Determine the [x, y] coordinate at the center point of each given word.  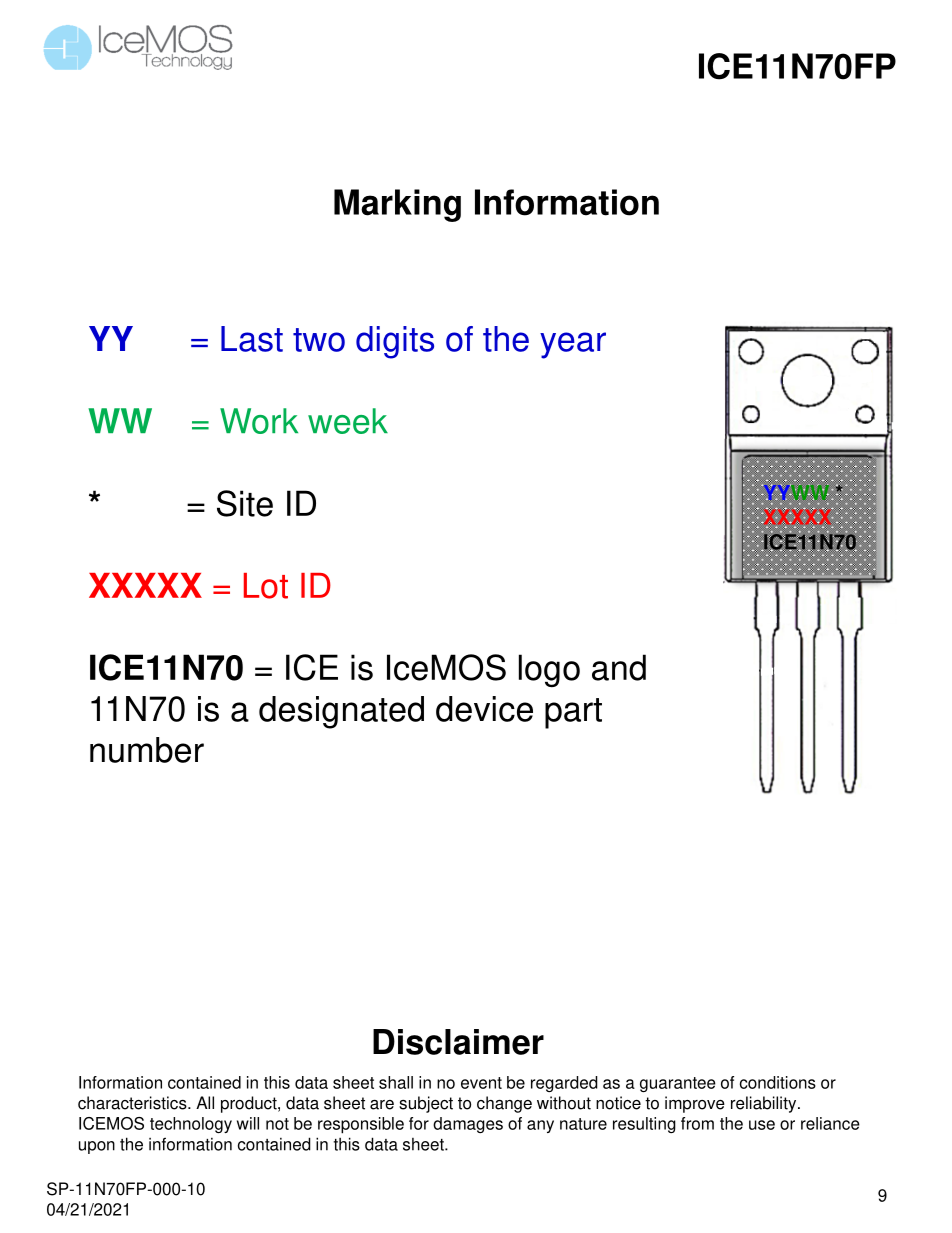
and [619, 667]
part [573, 713]
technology [191, 1125]
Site [245, 503]
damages [468, 1125]
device [484, 709]
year [573, 345]
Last [252, 339]
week [348, 421]
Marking [397, 205]
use [762, 1125]
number [147, 750]
